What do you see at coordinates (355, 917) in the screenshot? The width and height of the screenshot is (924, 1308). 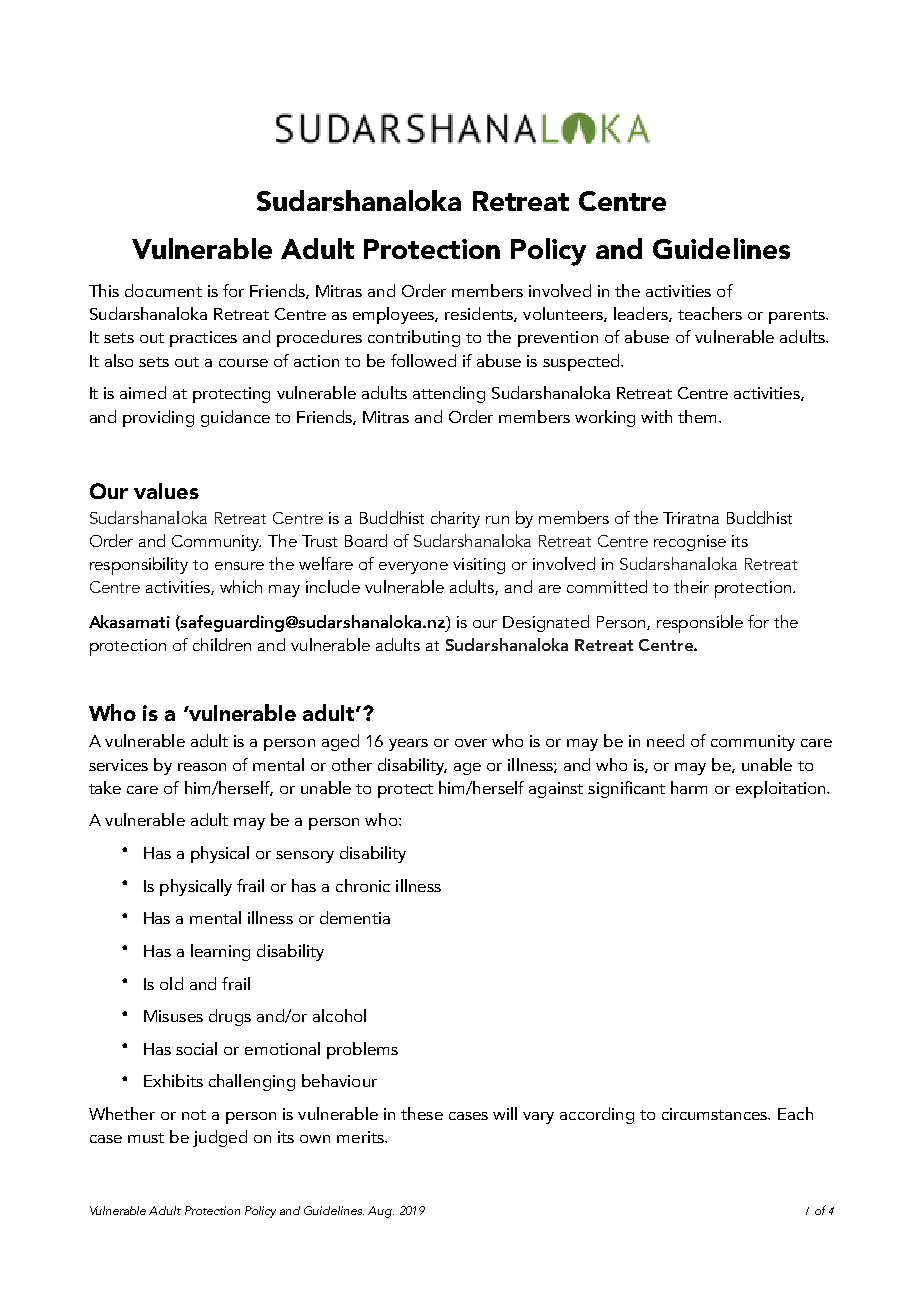 I see `dementia` at bounding box center [355, 917].
